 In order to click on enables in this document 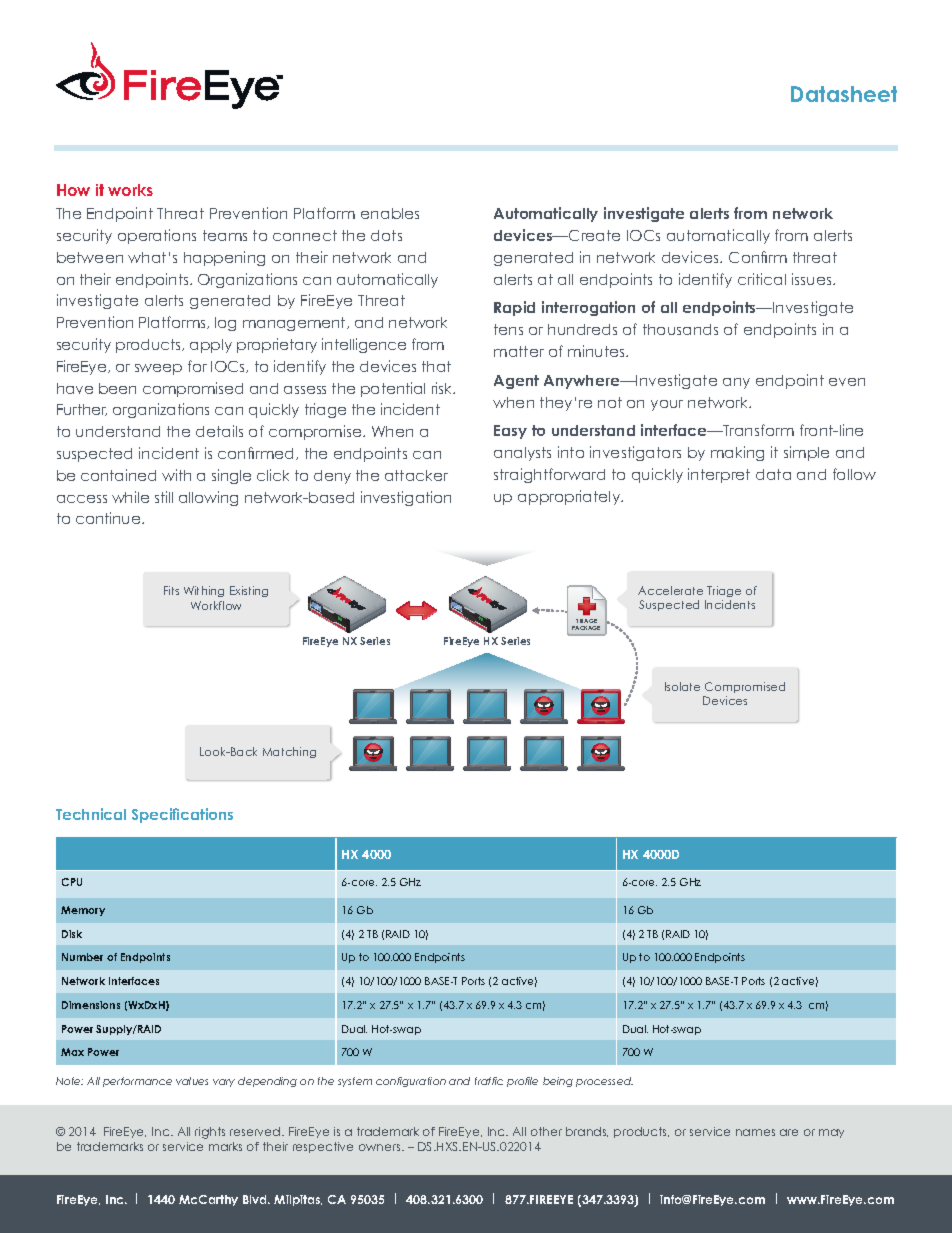, I will do `click(390, 213)`.
